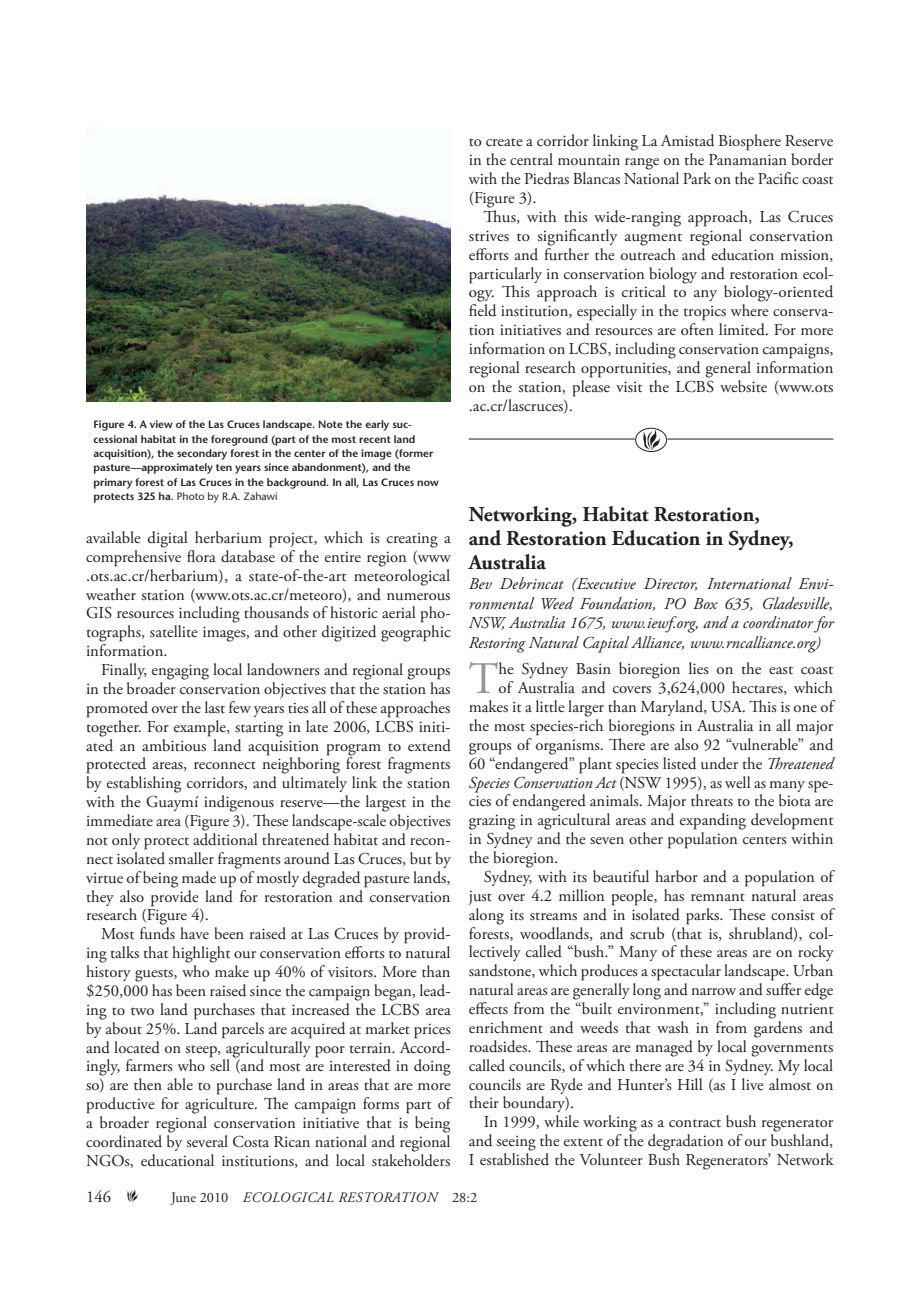 This screenshot has height=1308, width=924. I want to click on create, so click(504, 142).
